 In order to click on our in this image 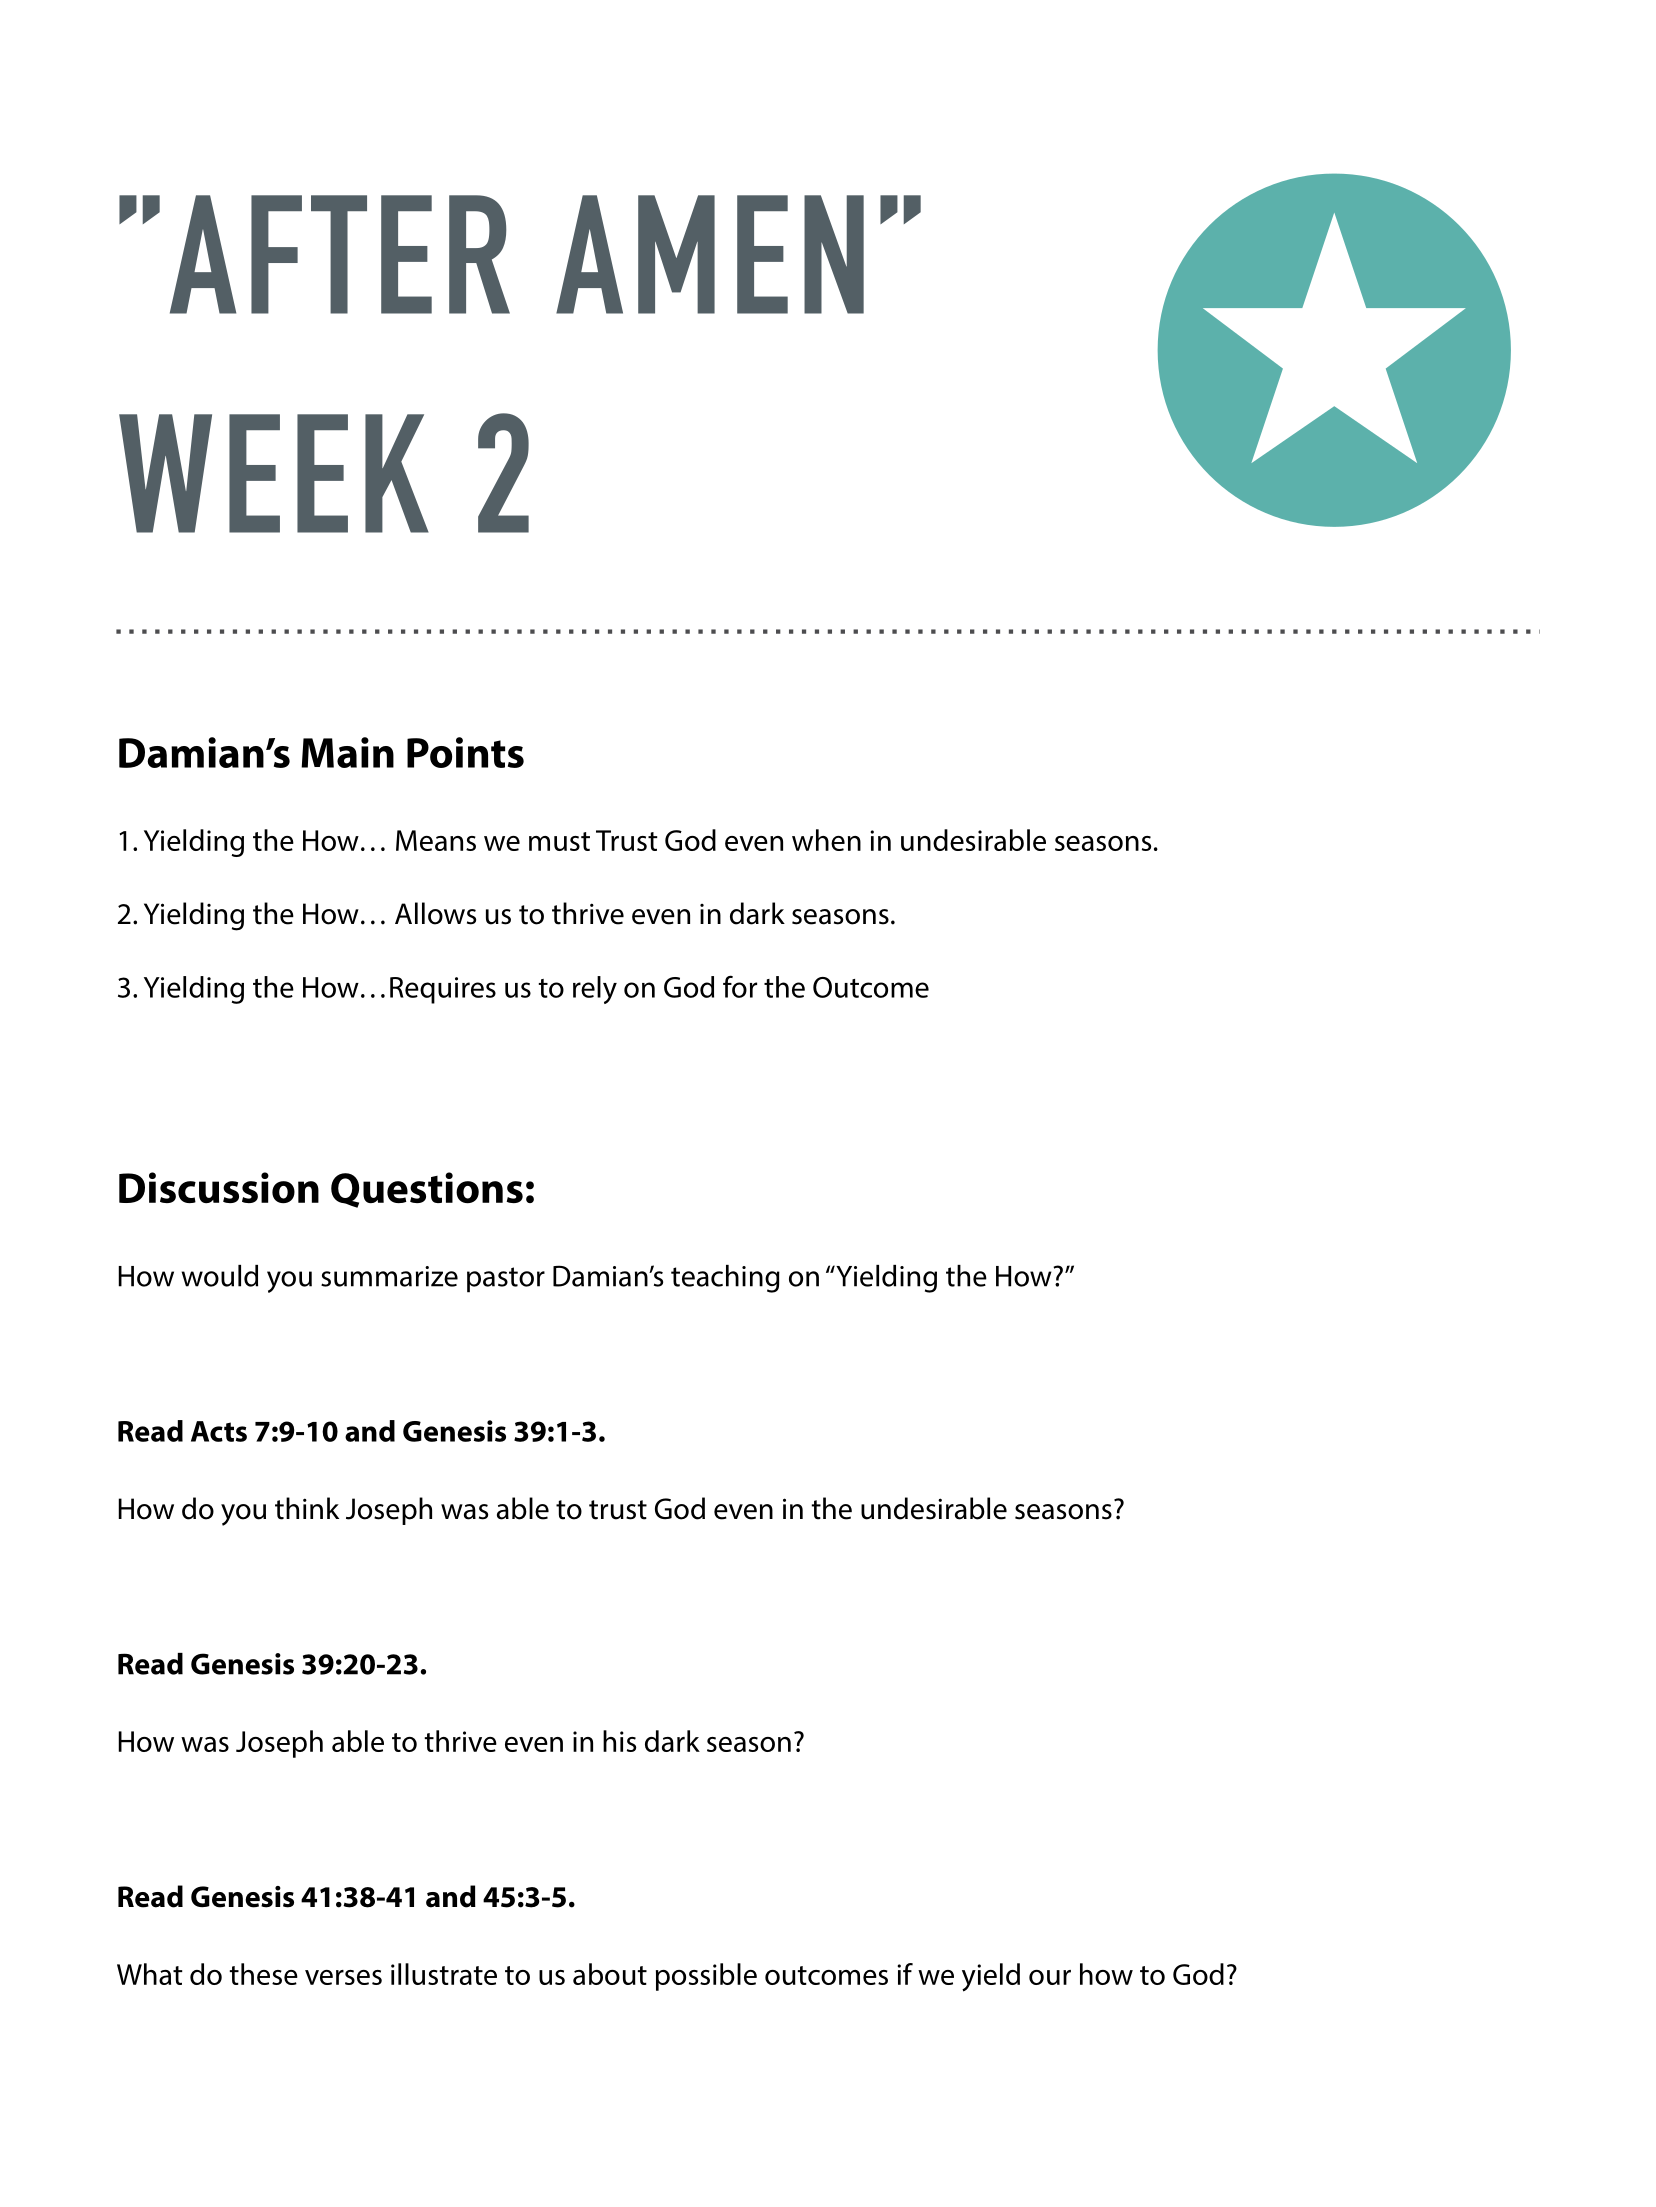, I will do `click(1050, 1977)`.
